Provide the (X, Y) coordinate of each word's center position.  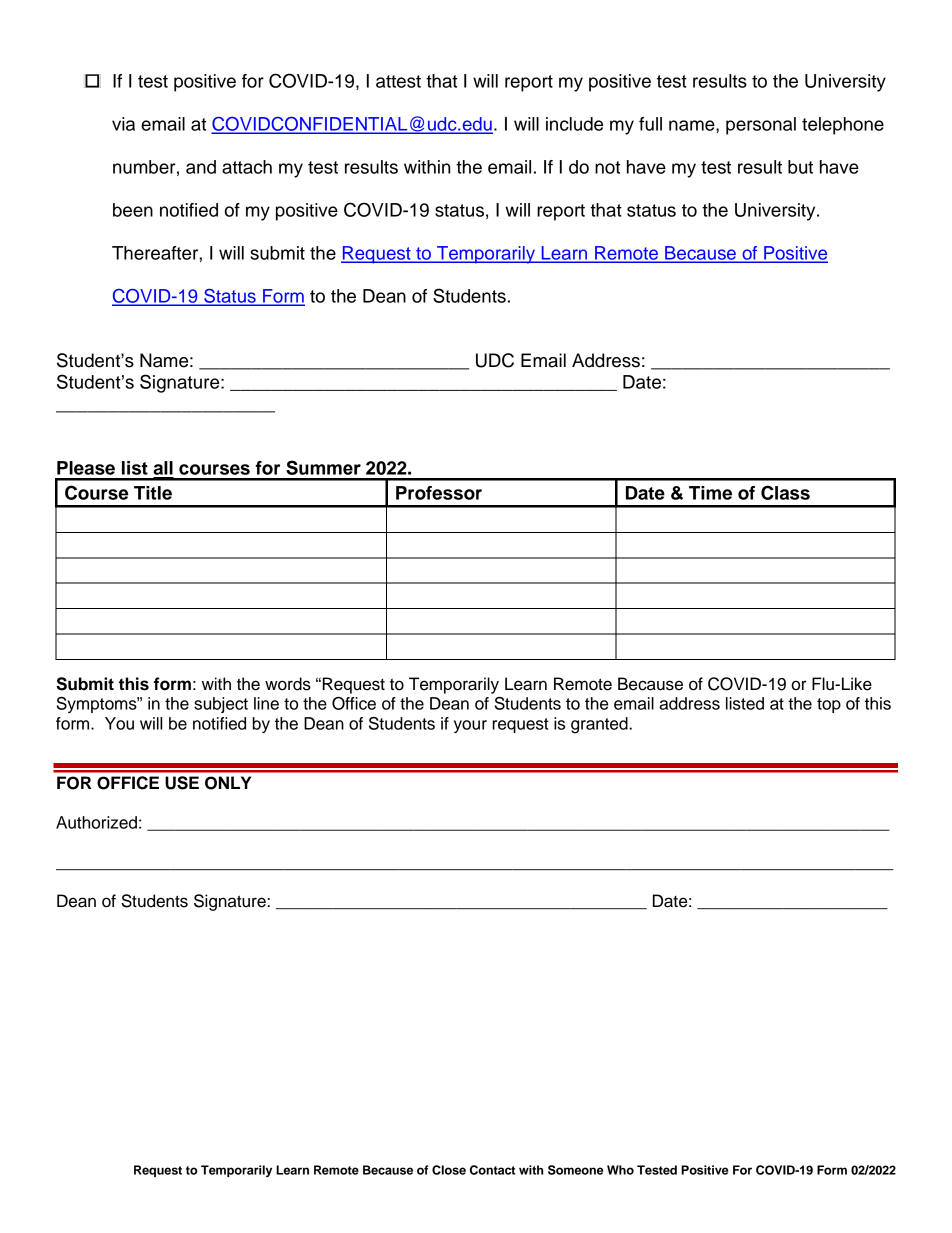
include (574, 124)
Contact (492, 1170)
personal (761, 126)
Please (86, 468)
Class (785, 492)
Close (449, 1170)
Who (620, 1170)
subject (221, 705)
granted (600, 725)
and (201, 167)
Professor (439, 493)
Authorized (96, 822)
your (470, 726)
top (829, 705)
